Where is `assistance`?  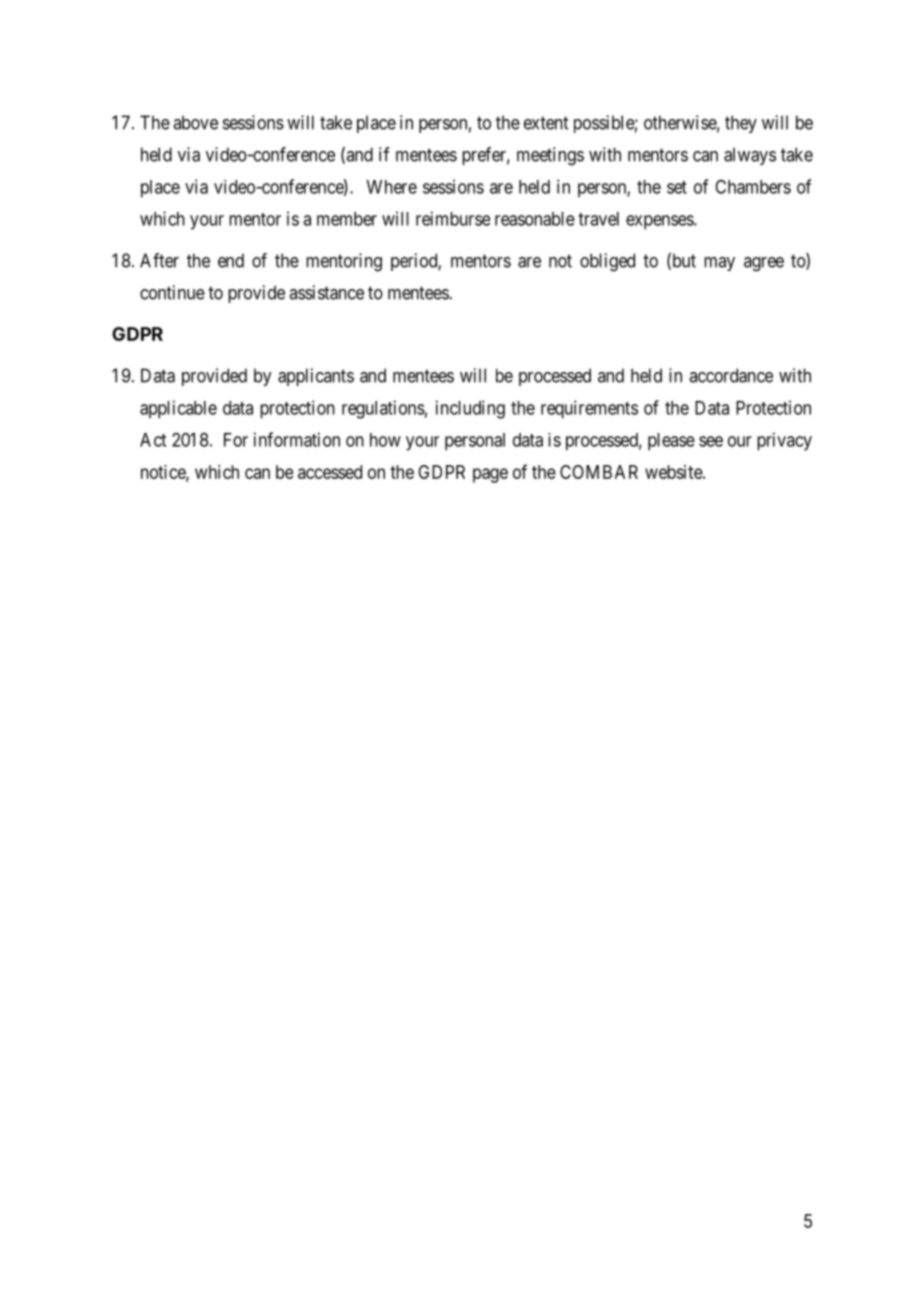
assistance is located at coordinates (326, 292).
